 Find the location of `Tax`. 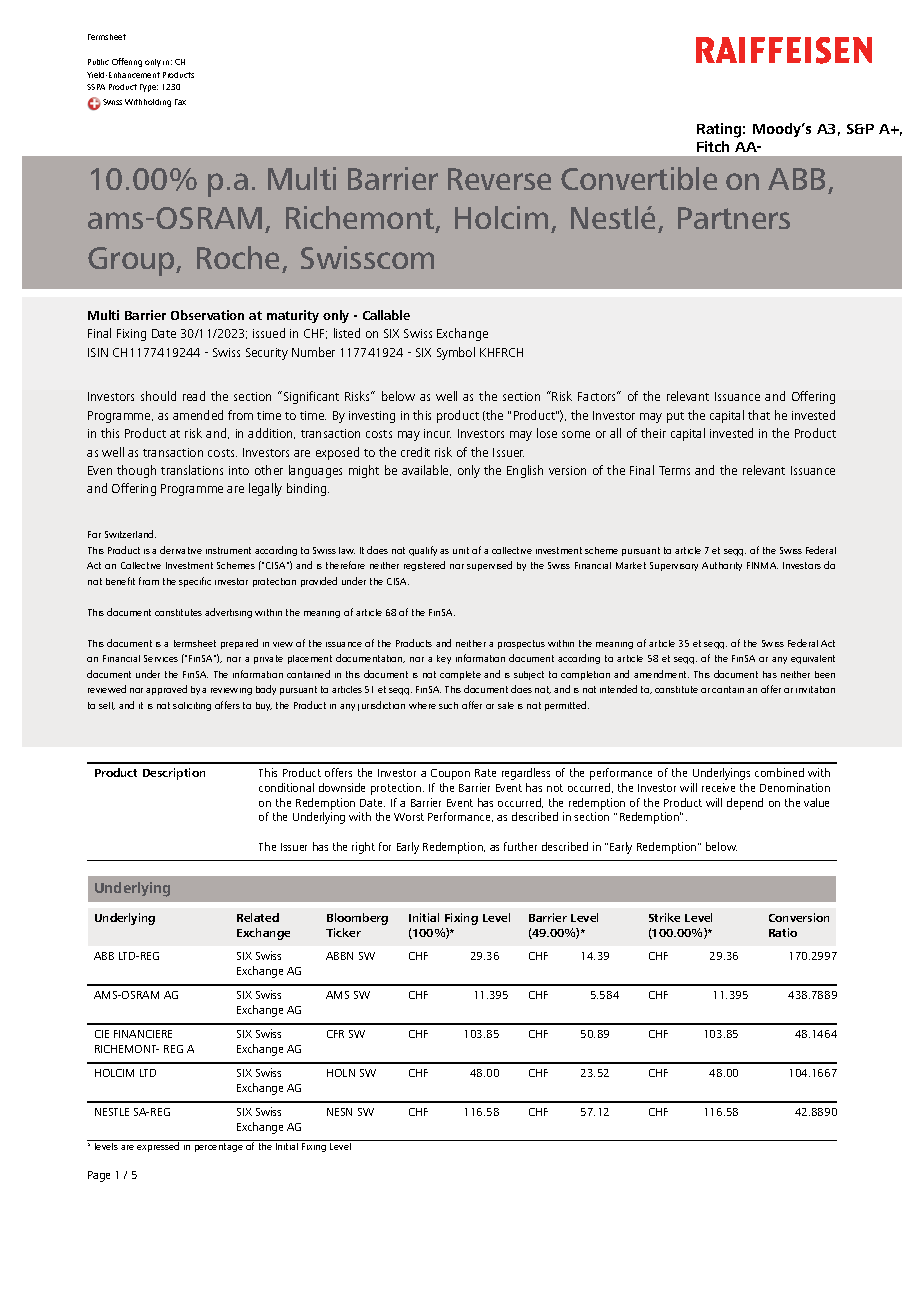

Tax is located at coordinates (180, 102).
